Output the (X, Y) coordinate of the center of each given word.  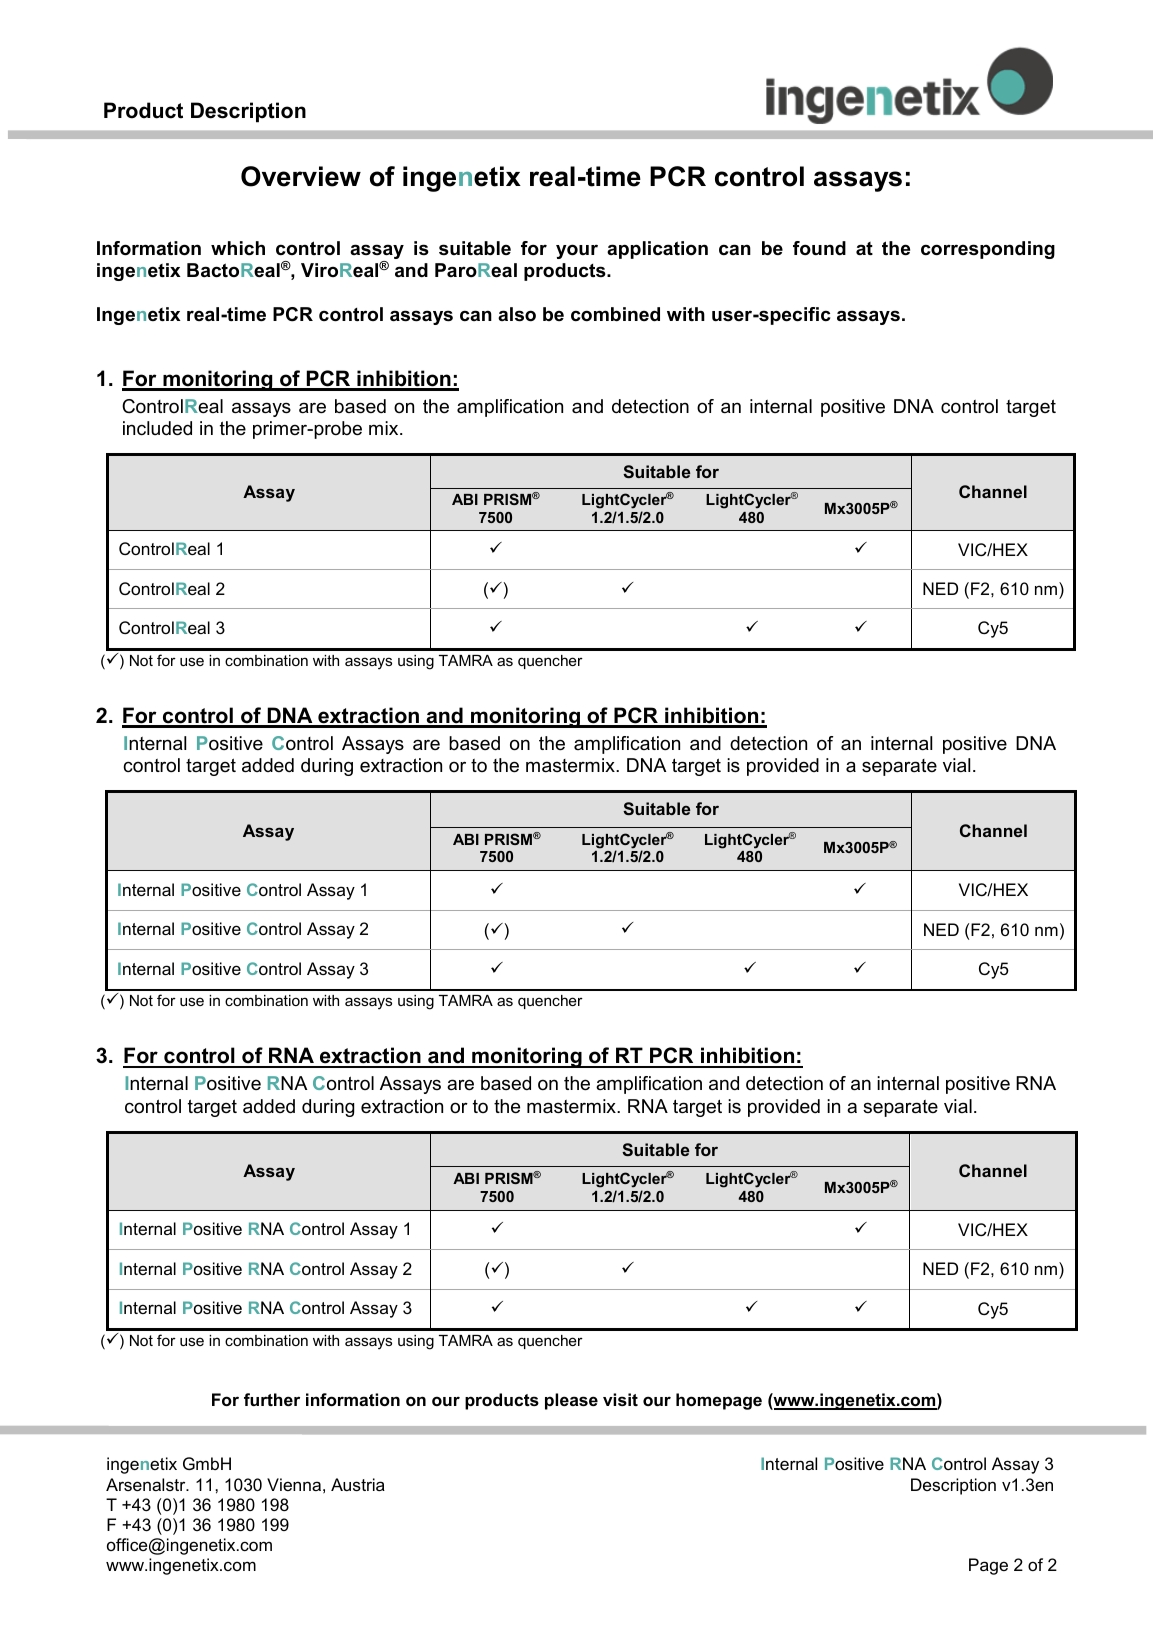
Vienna (294, 1484)
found (819, 248)
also (517, 314)
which (238, 248)
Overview (301, 176)
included (157, 428)
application (657, 250)
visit (620, 1399)
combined (615, 314)
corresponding (988, 250)
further (272, 1399)
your (577, 251)
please (571, 1401)
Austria (358, 1484)
